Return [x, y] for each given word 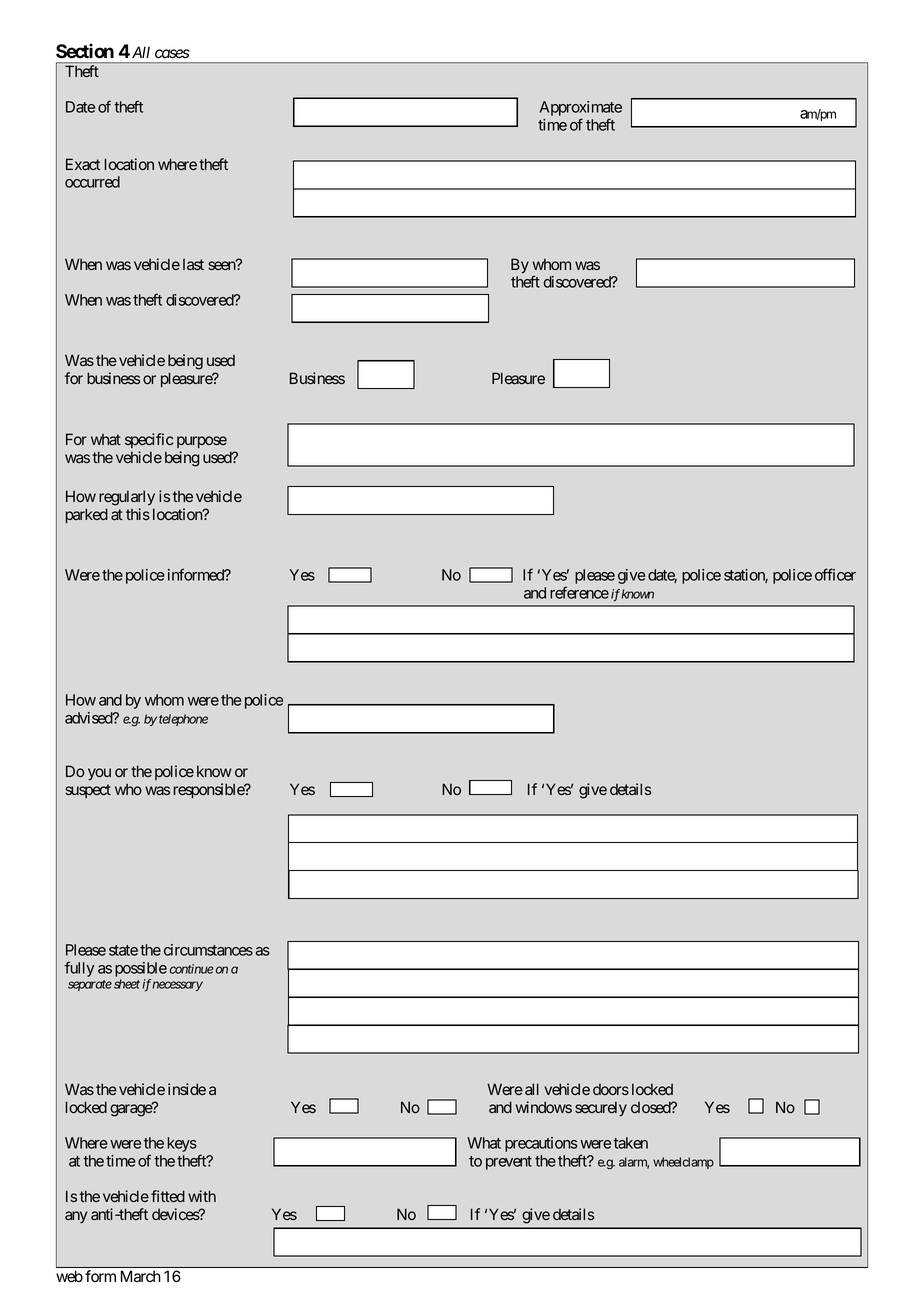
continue [192, 969]
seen [222, 265]
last [193, 264]
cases [172, 54]
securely [601, 1109]
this [138, 514]
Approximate [581, 110]
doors [611, 1089]
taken [630, 1143]
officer [835, 574]
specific [149, 440]
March [141, 1276]
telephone [183, 720]
